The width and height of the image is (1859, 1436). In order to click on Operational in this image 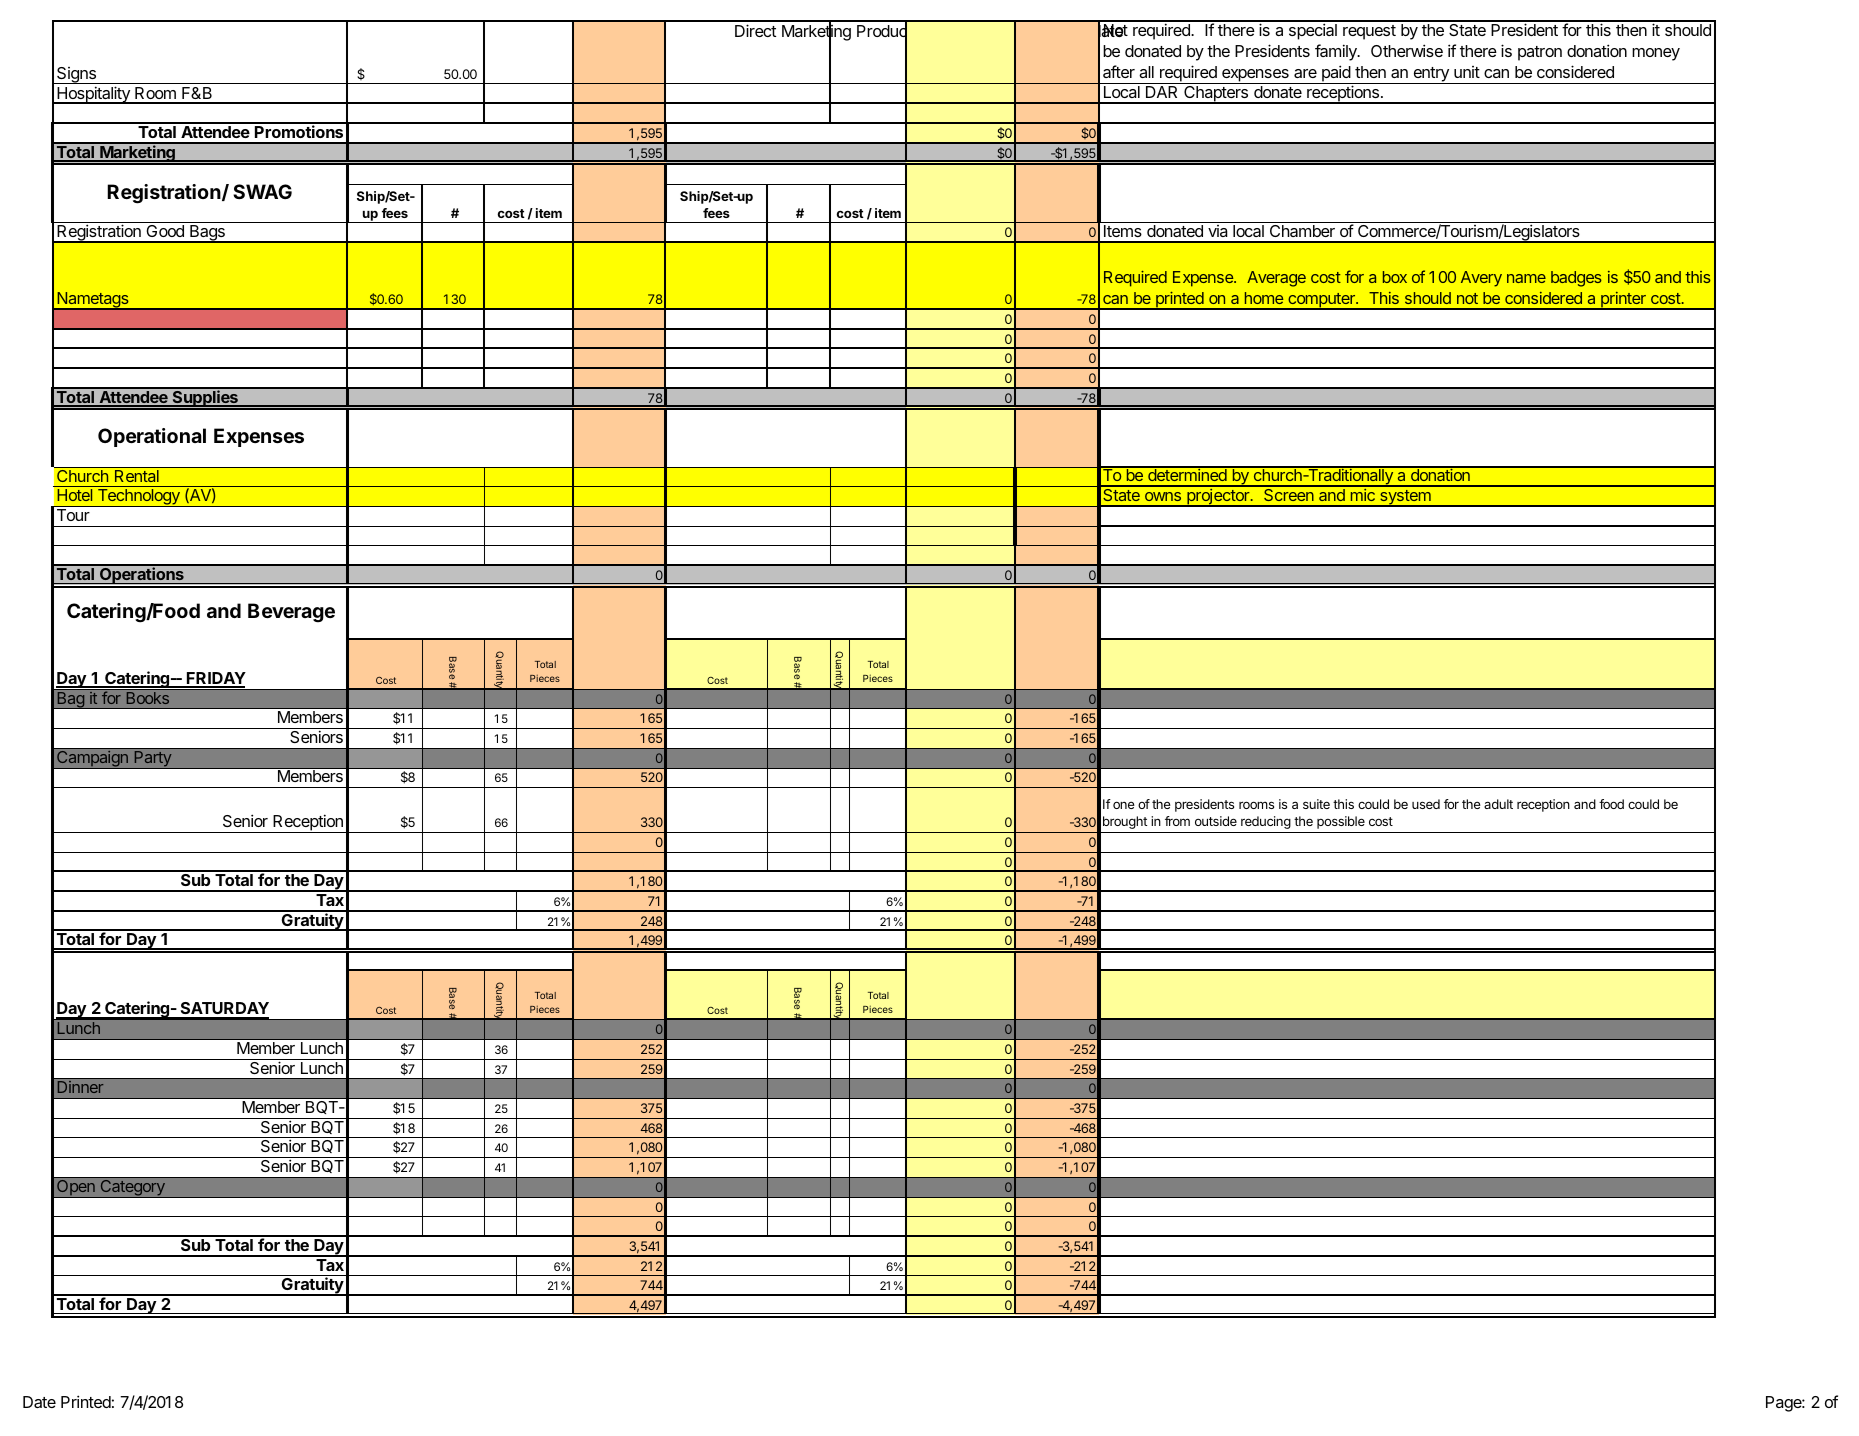, I will do `click(152, 437)`.
